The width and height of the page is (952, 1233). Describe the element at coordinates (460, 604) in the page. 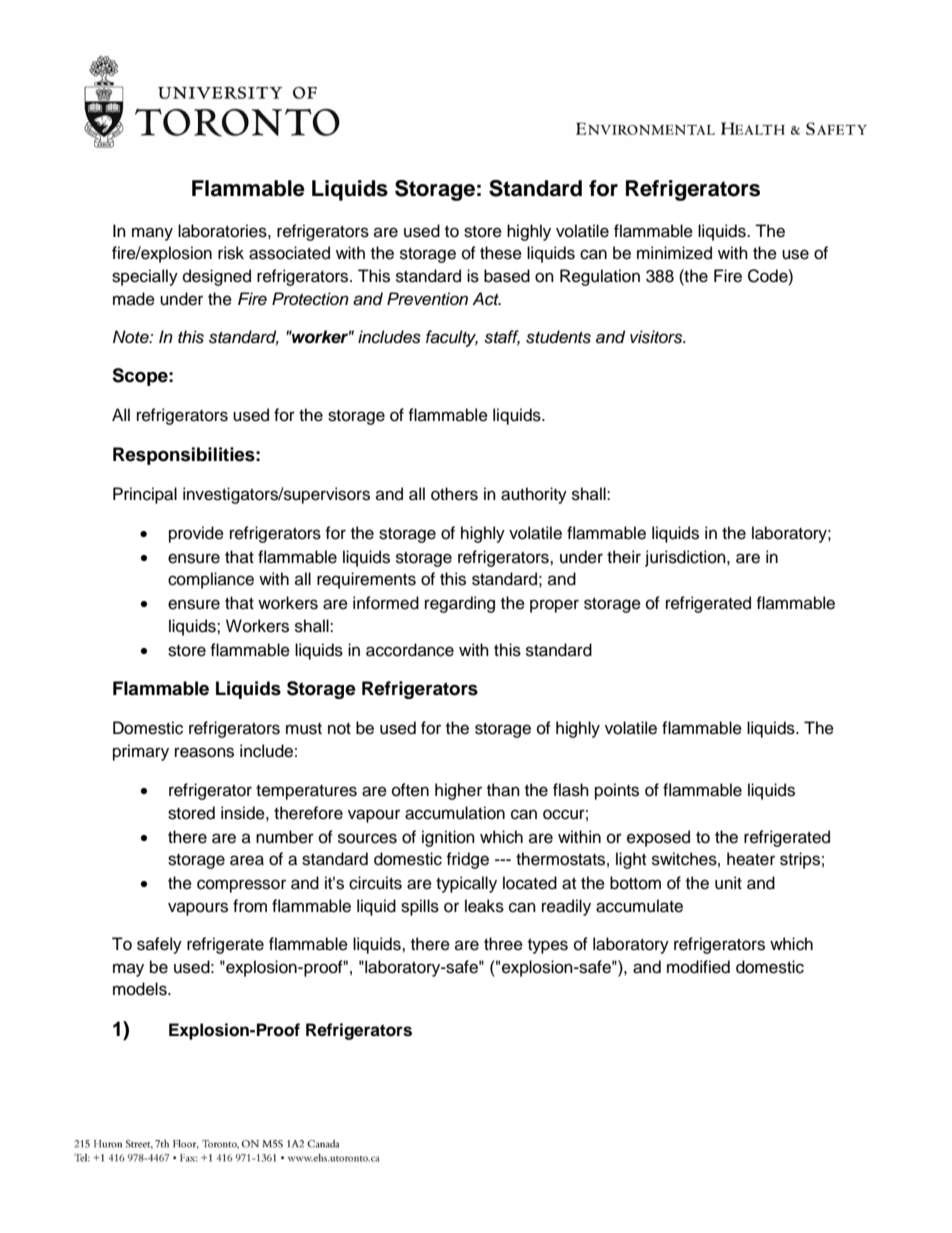

I see `regarding` at that location.
